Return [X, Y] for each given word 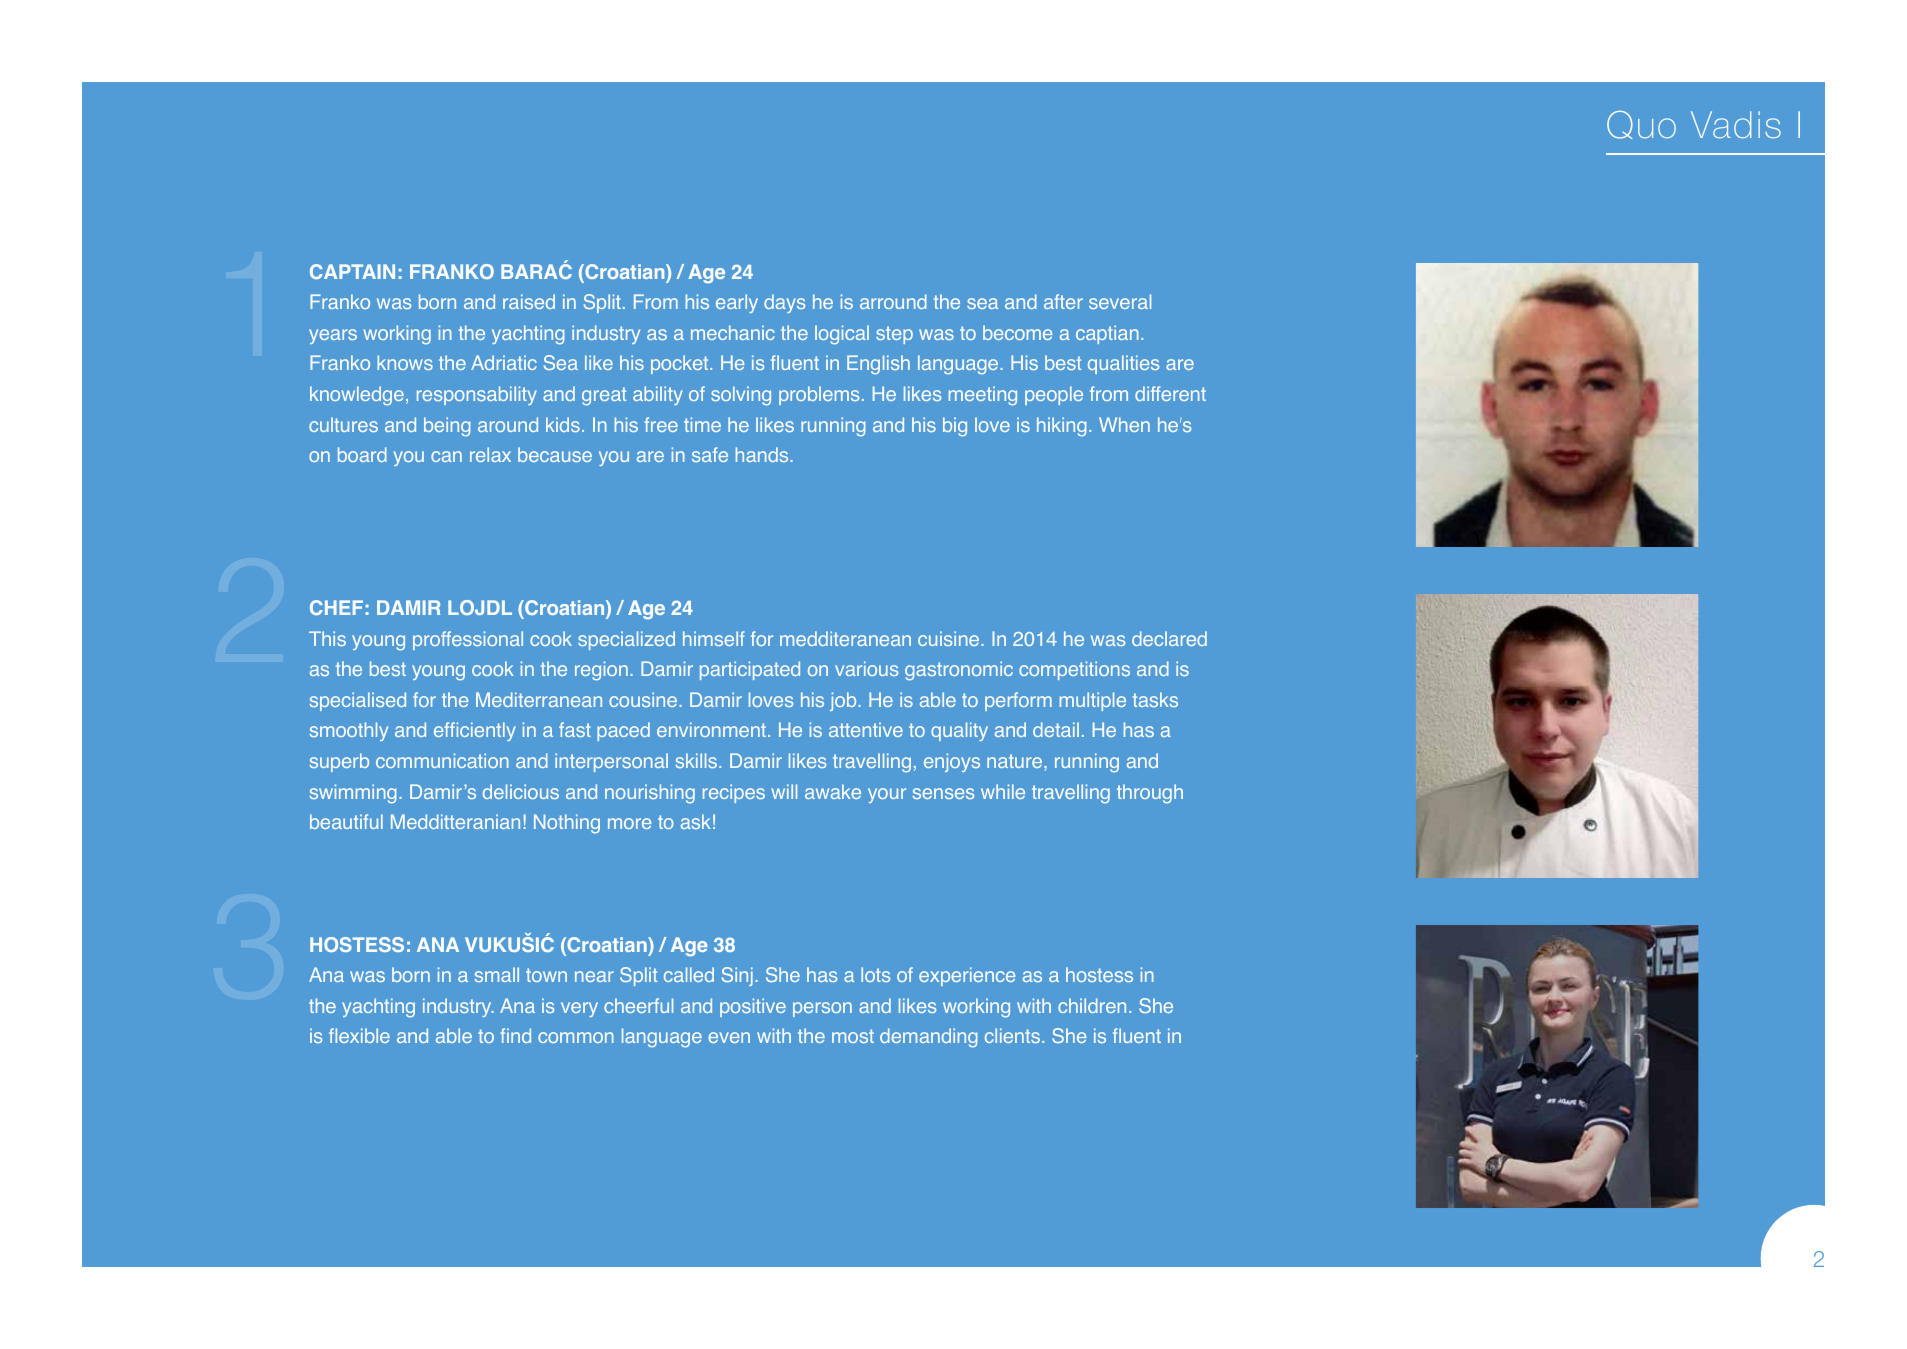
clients [1012, 1035]
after [1063, 301]
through [1150, 793]
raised [529, 301]
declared [1169, 638]
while [1003, 791]
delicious [521, 791]
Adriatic [504, 362]
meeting [983, 396]
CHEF [336, 607]
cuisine [950, 638]
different [1170, 393]
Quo [1641, 125]
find [515, 1035]
